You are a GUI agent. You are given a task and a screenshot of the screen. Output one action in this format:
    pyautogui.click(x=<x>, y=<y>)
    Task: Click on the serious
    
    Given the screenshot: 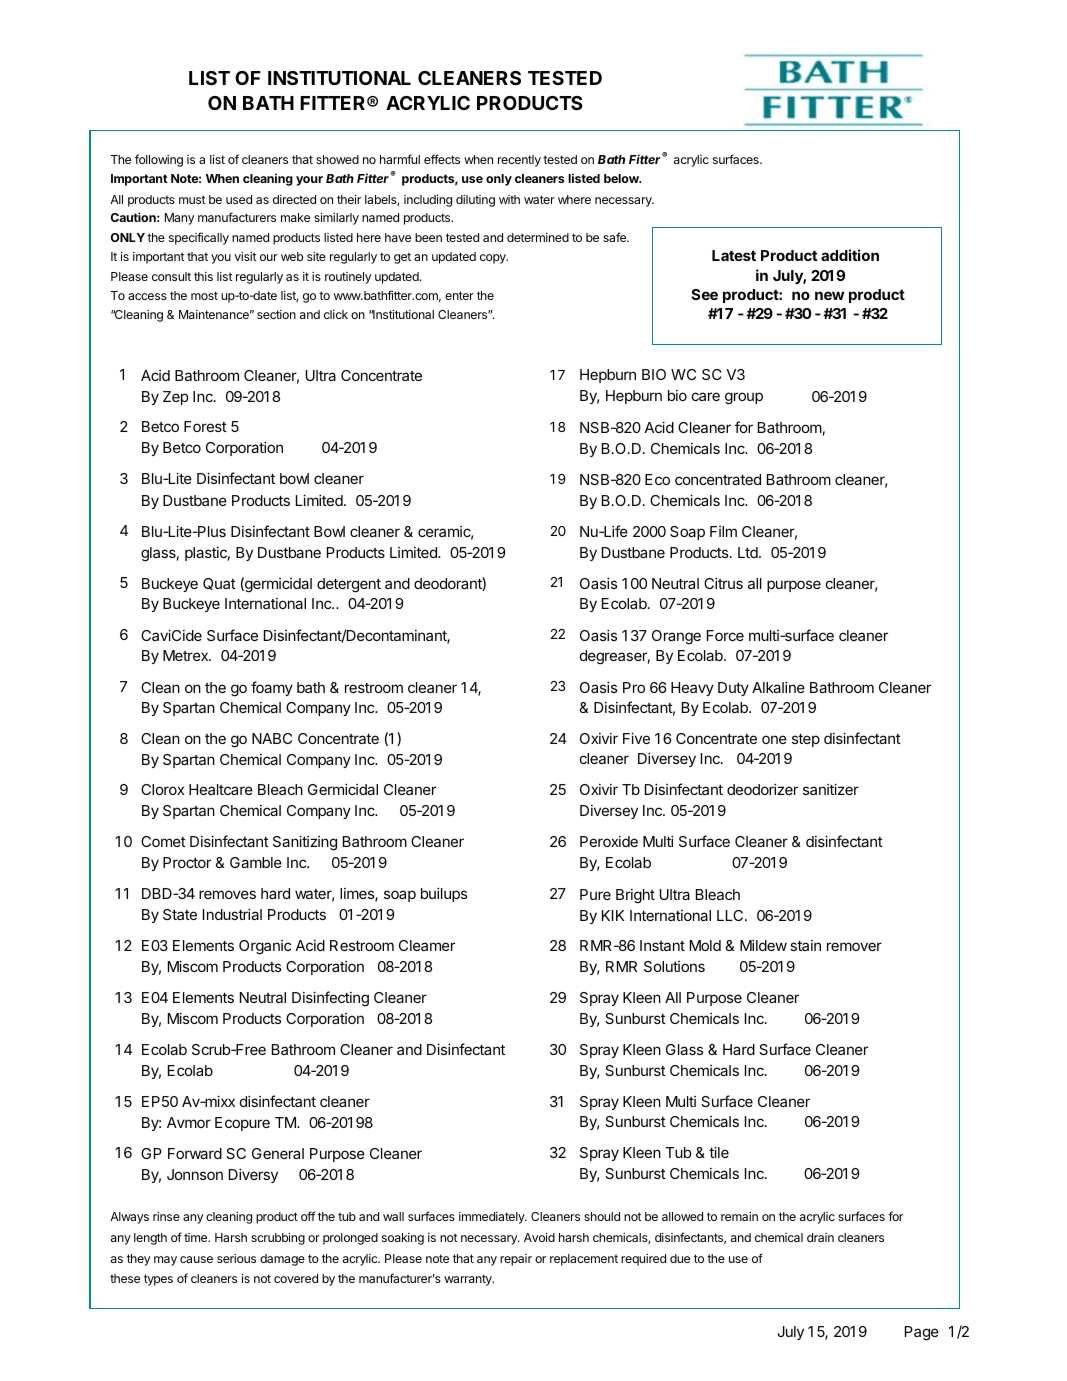 What is the action you would take?
    pyautogui.click(x=236, y=1258)
